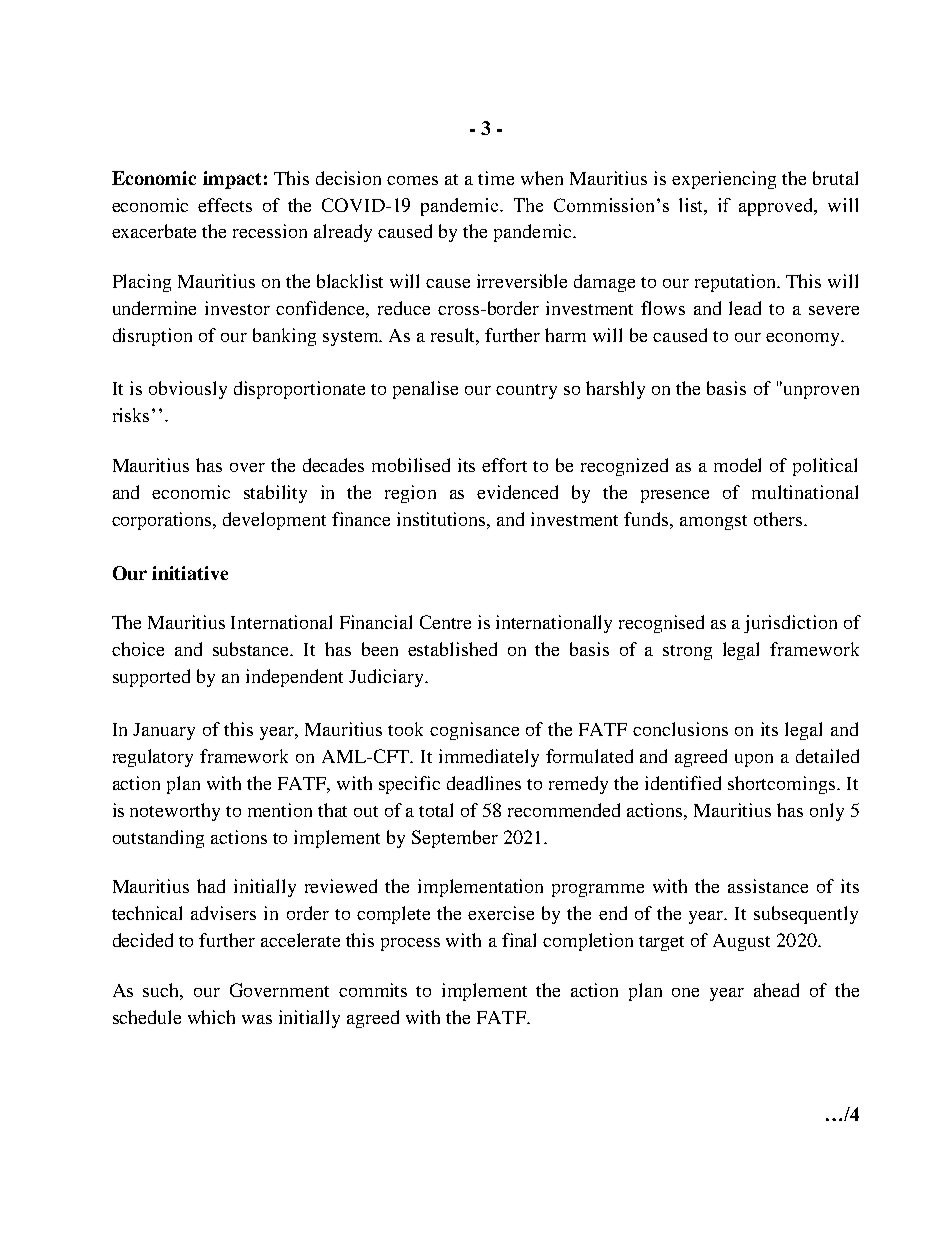  Describe the element at coordinates (496, 178) in the screenshot. I see `time` at that location.
